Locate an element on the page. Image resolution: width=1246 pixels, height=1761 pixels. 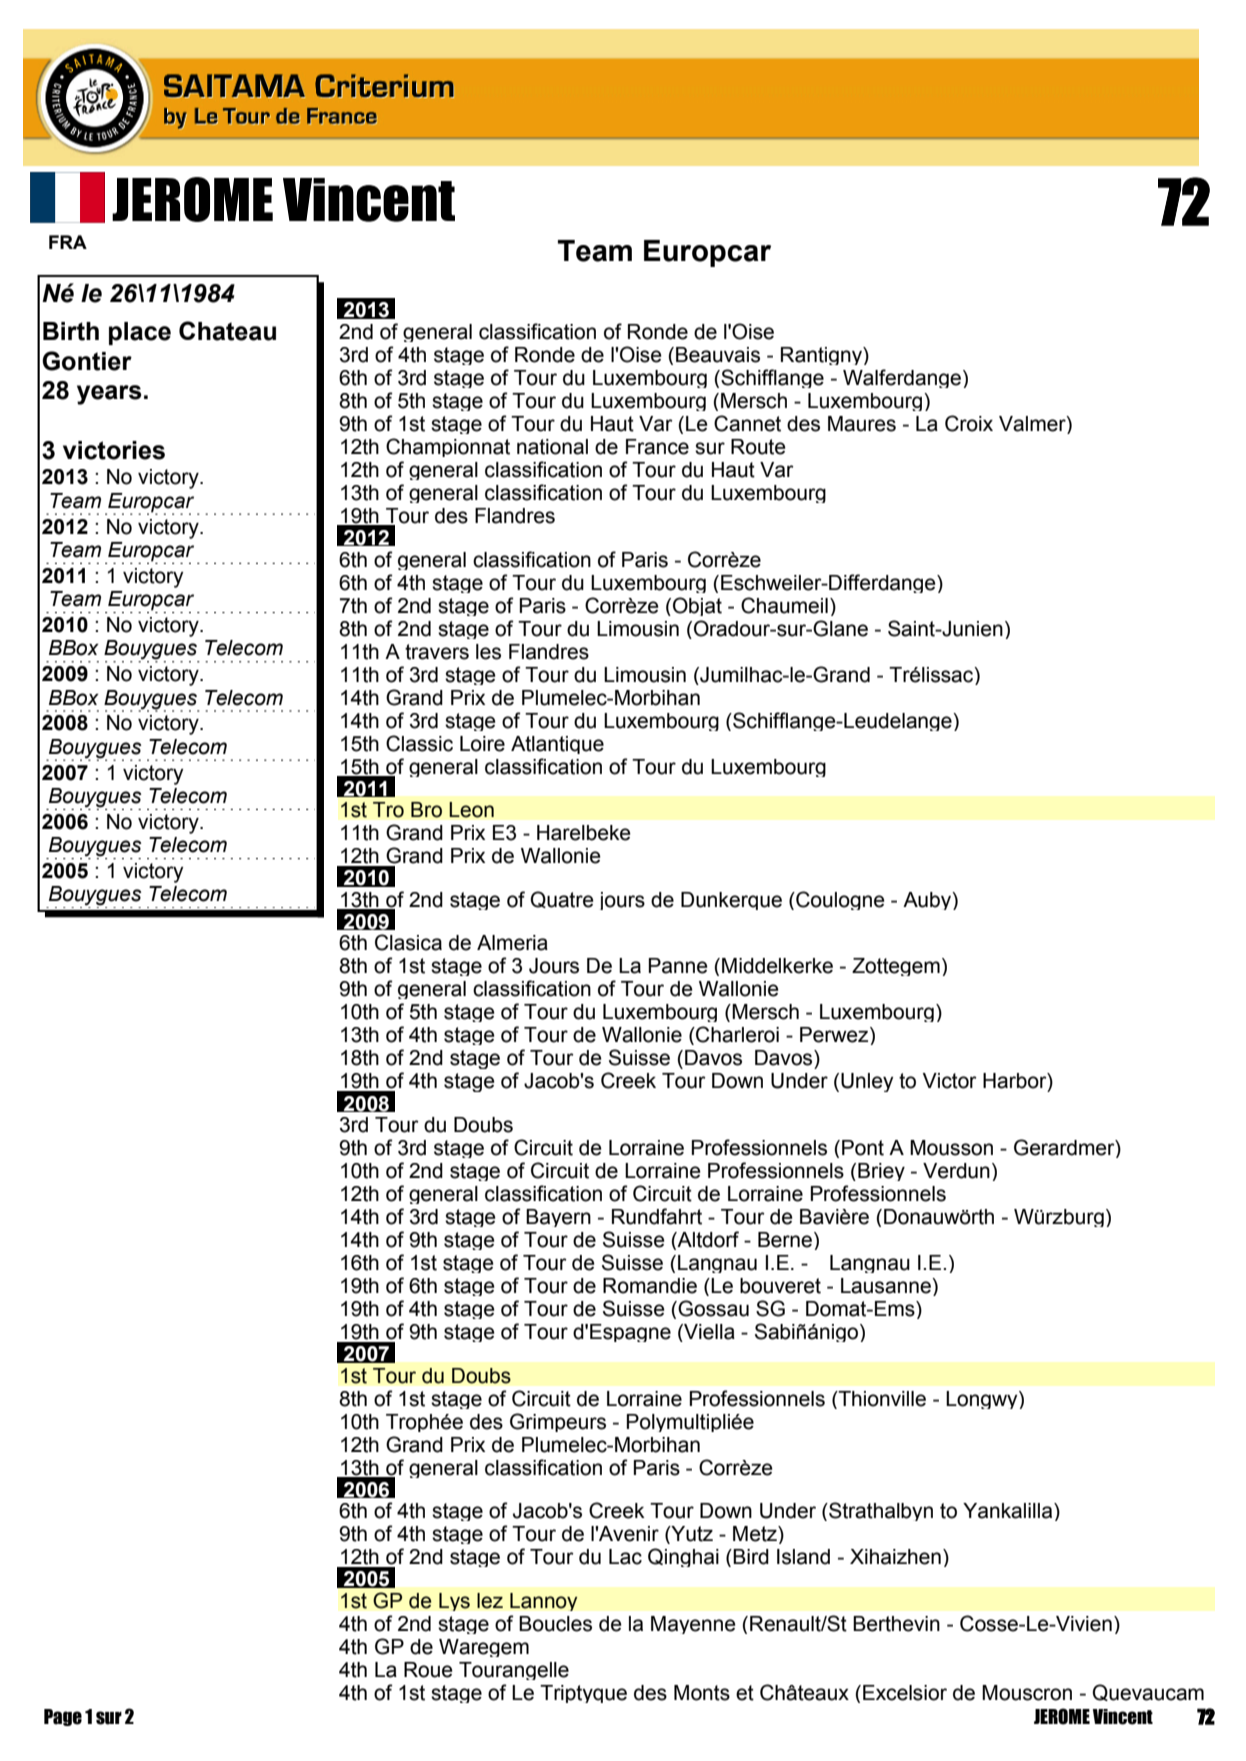
Page is located at coordinates (63, 1717).
